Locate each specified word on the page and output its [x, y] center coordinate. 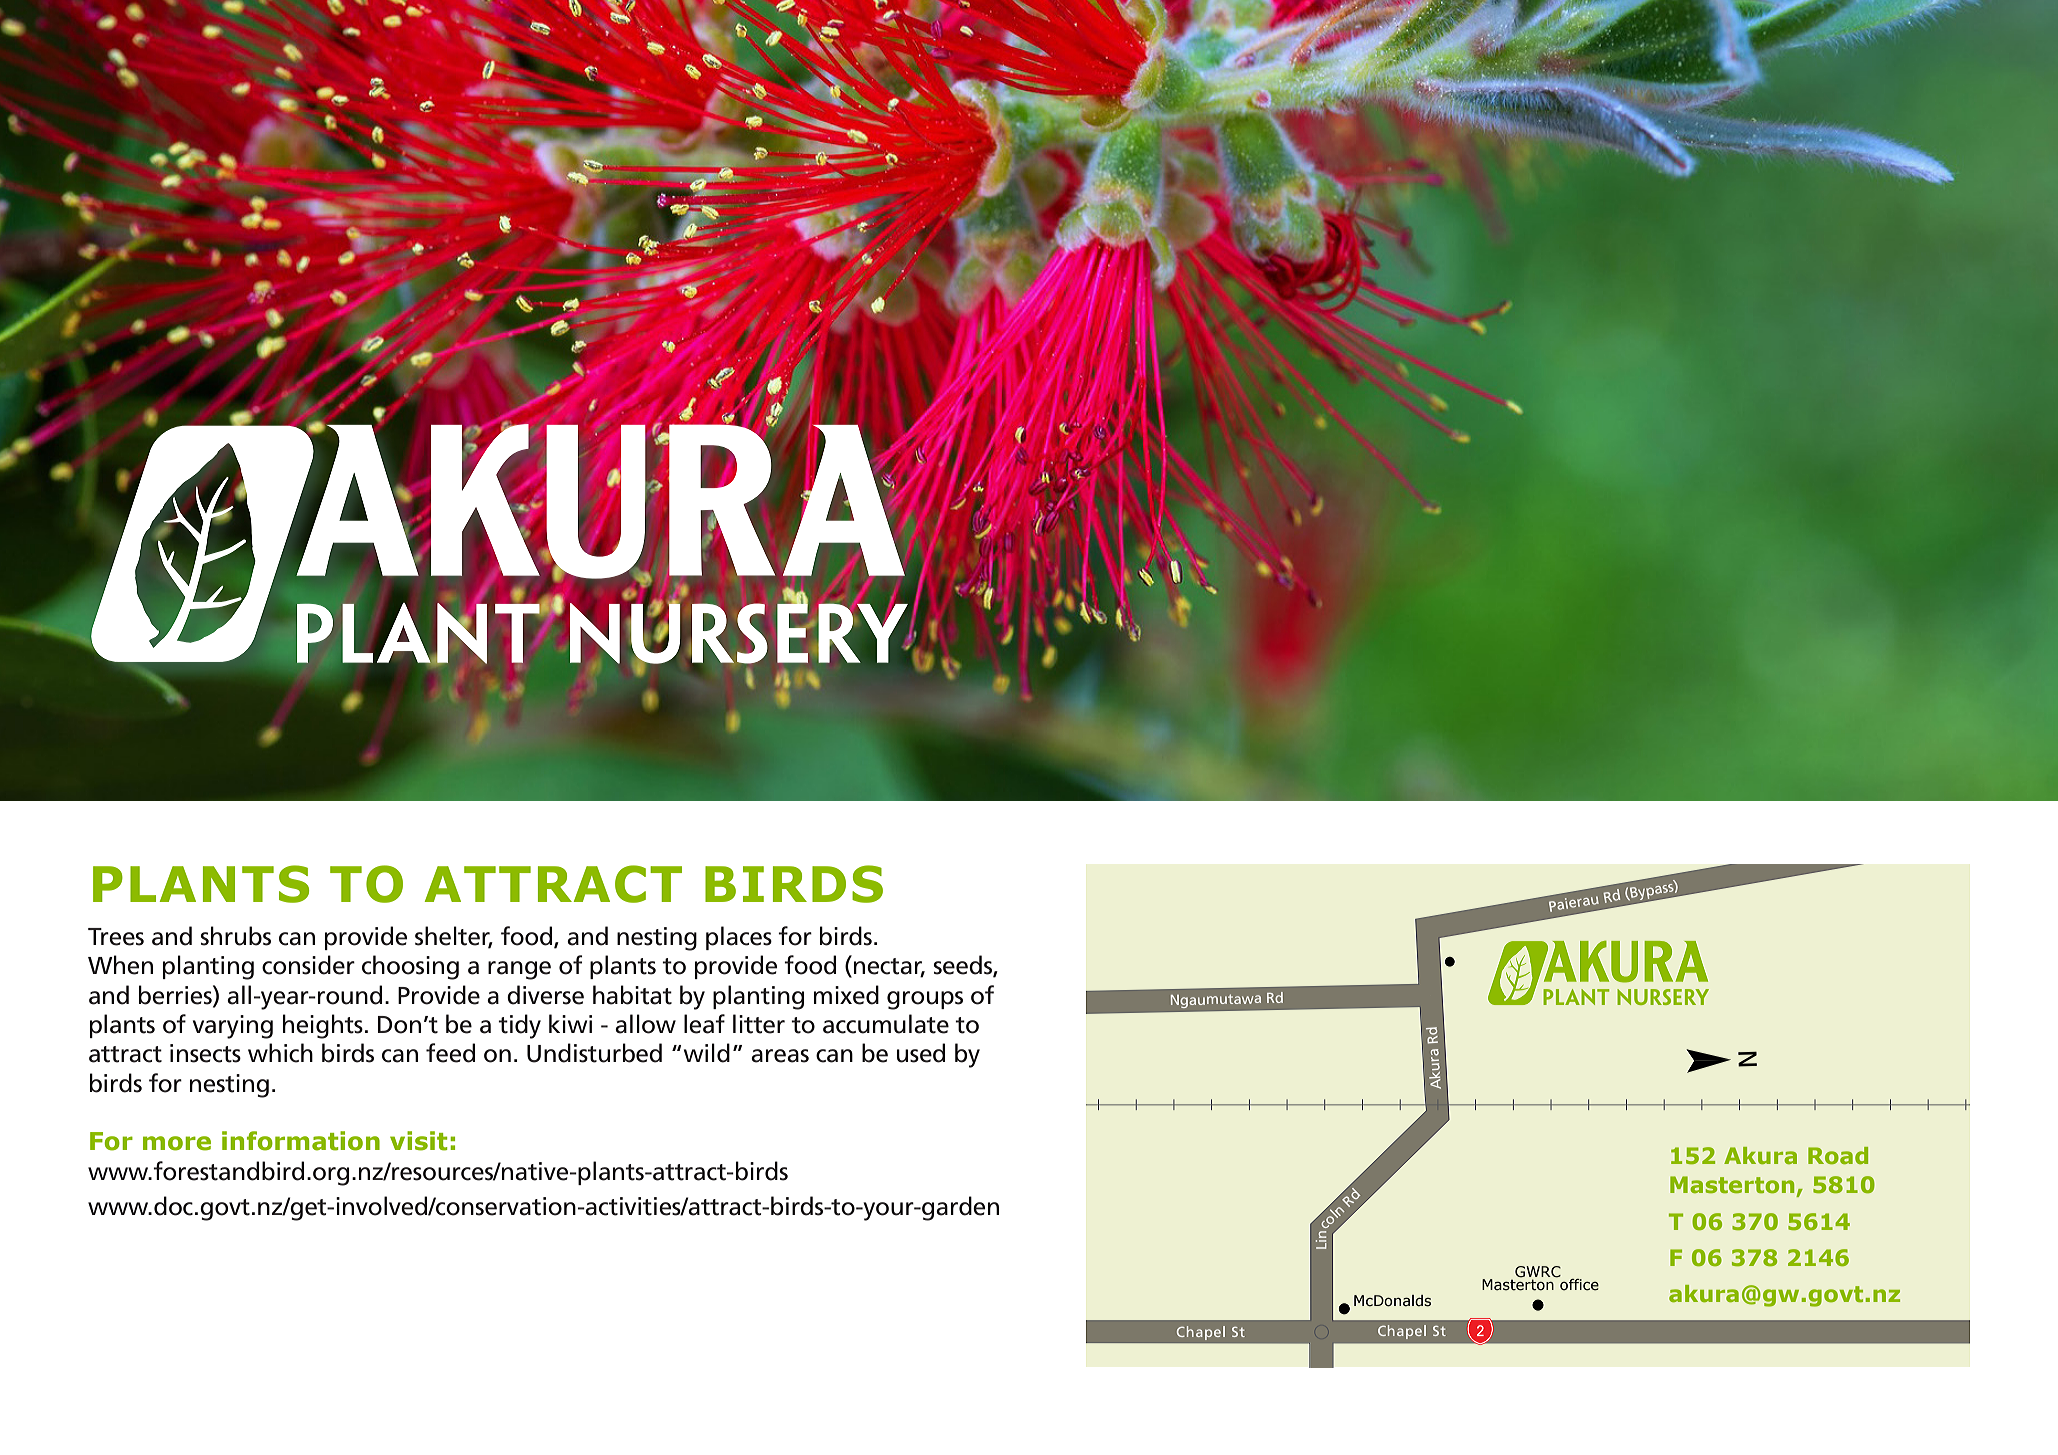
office [1578, 1283]
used [921, 1053]
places [739, 938]
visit [419, 1141]
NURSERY [1663, 997]
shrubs [235, 936]
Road [1838, 1155]
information [301, 1141]
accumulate [886, 1024]
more [177, 1143]
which [280, 1053]
